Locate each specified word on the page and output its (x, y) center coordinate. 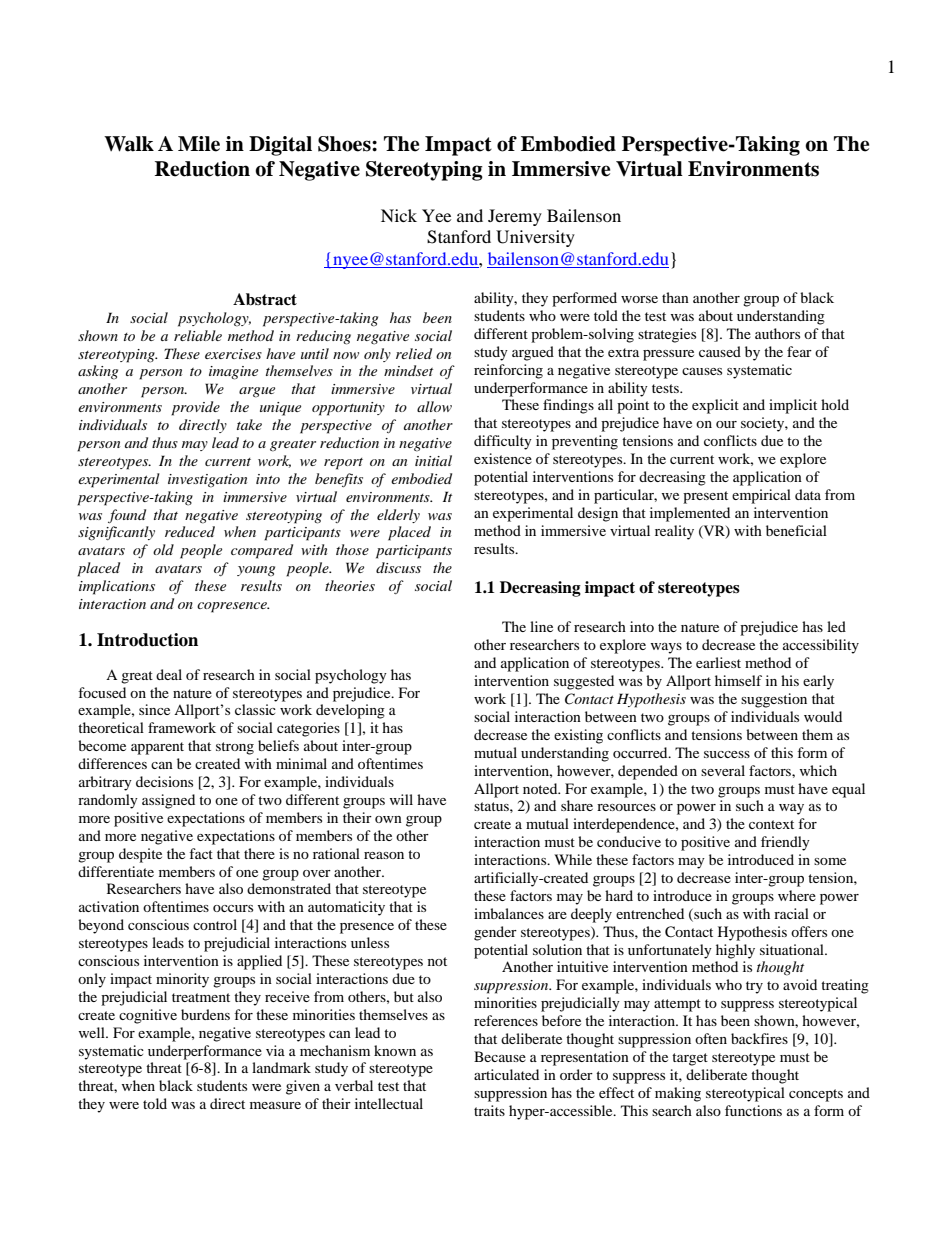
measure (275, 1105)
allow (434, 406)
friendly (785, 843)
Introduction (147, 640)
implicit (793, 406)
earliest (718, 662)
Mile (199, 144)
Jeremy (515, 217)
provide (195, 408)
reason (384, 855)
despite (140, 855)
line (541, 626)
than (675, 297)
